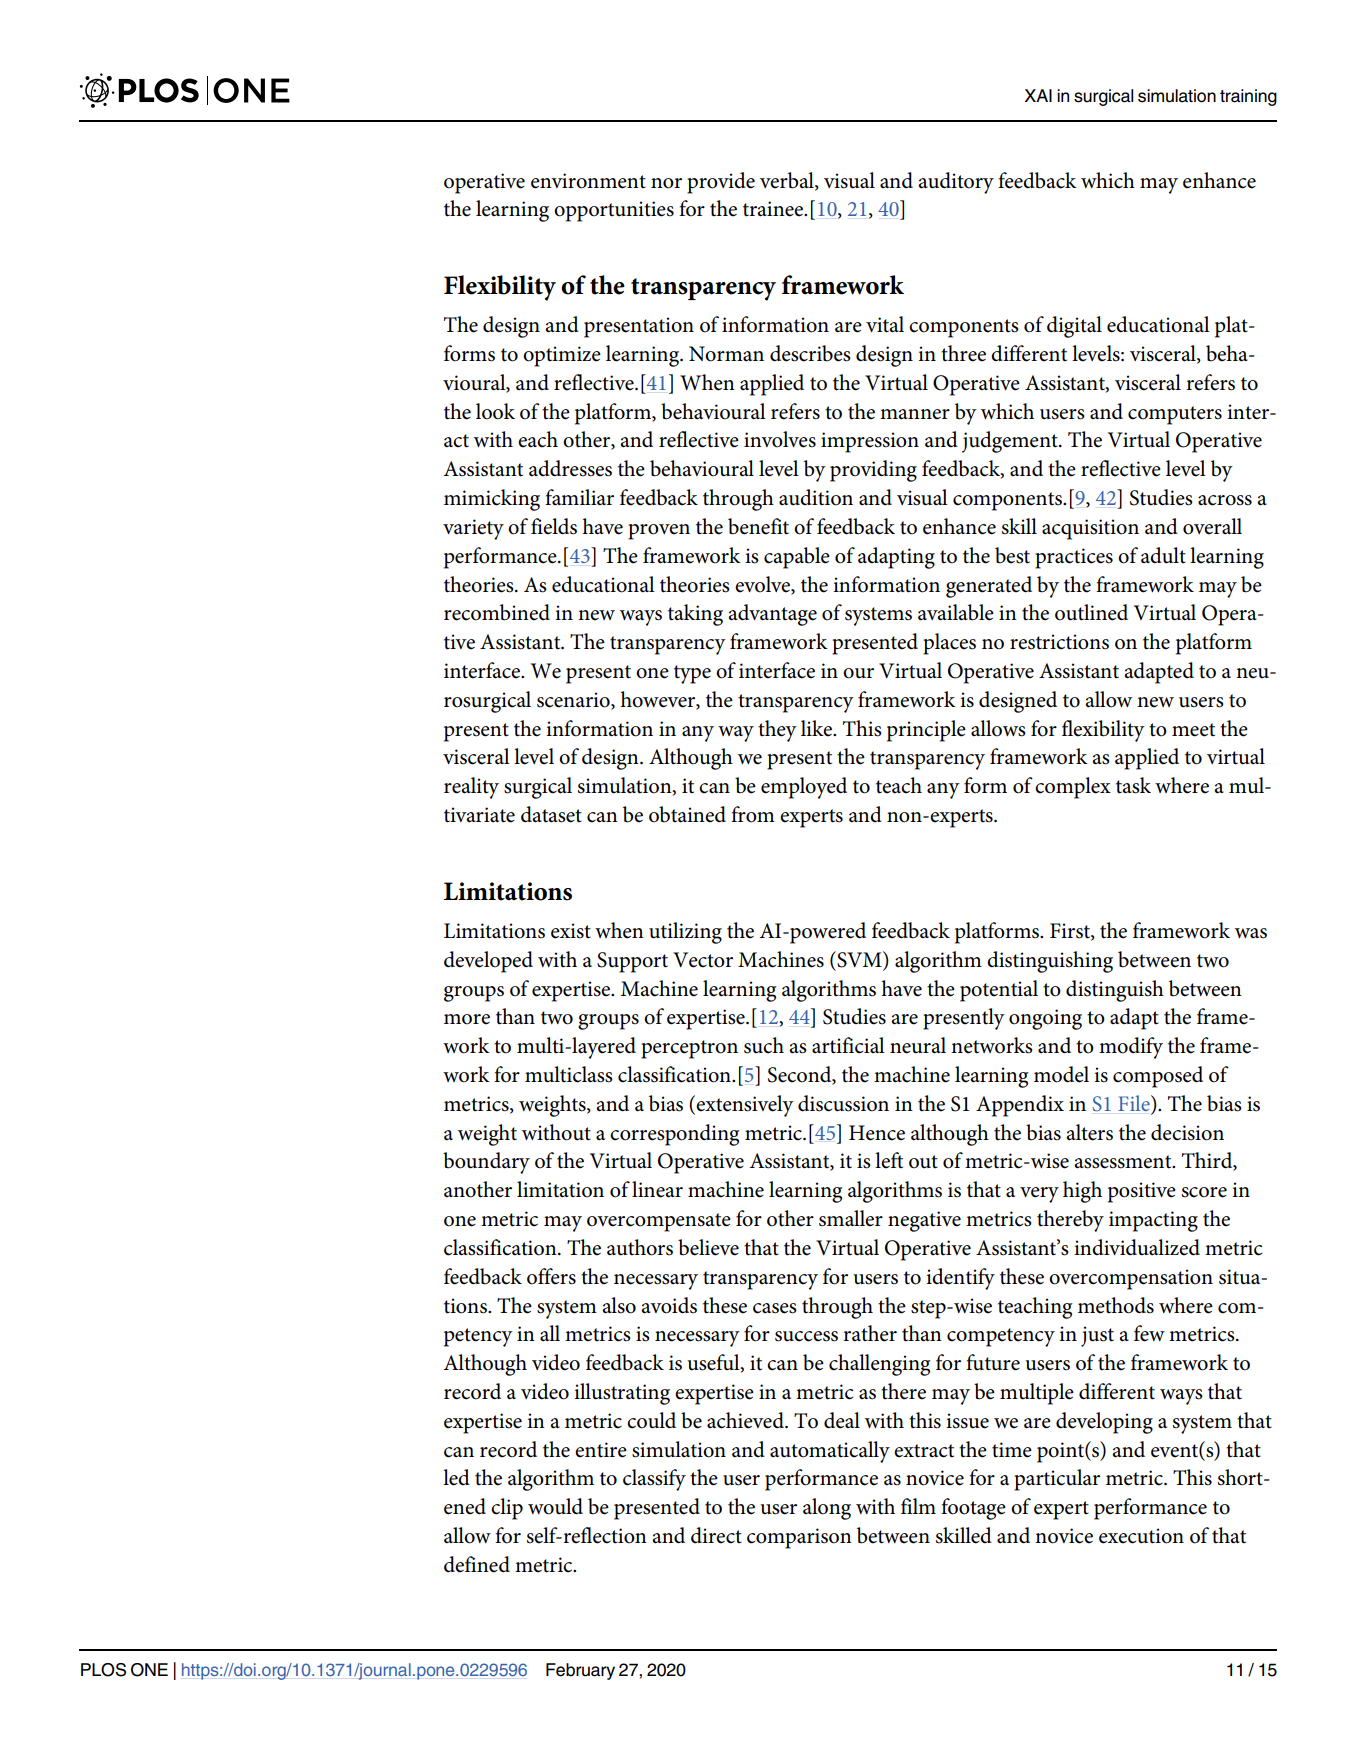 The height and width of the screenshot is (1756, 1357). I want to click on believe, so click(708, 1247).
